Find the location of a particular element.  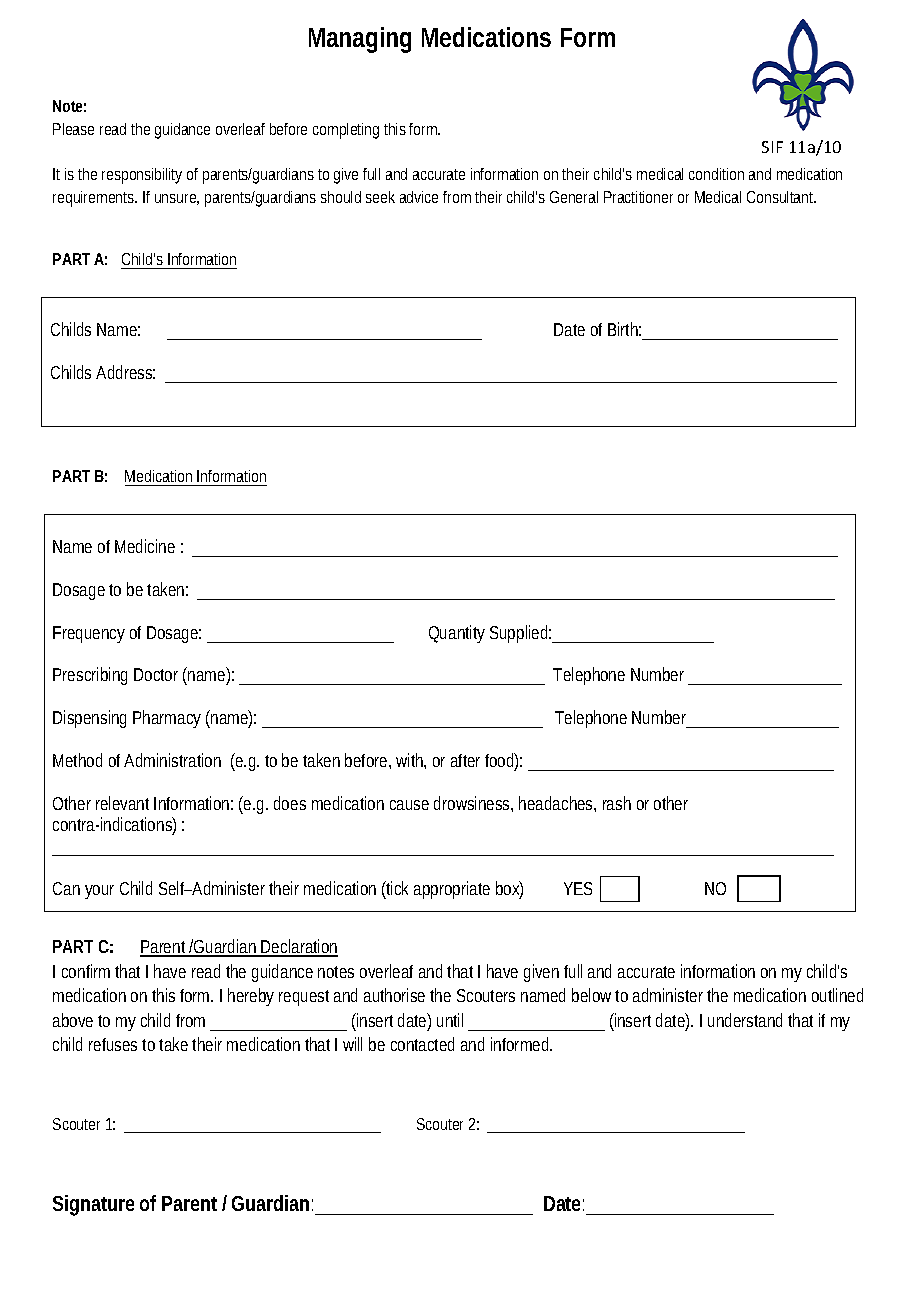

after is located at coordinates (468, 760).
